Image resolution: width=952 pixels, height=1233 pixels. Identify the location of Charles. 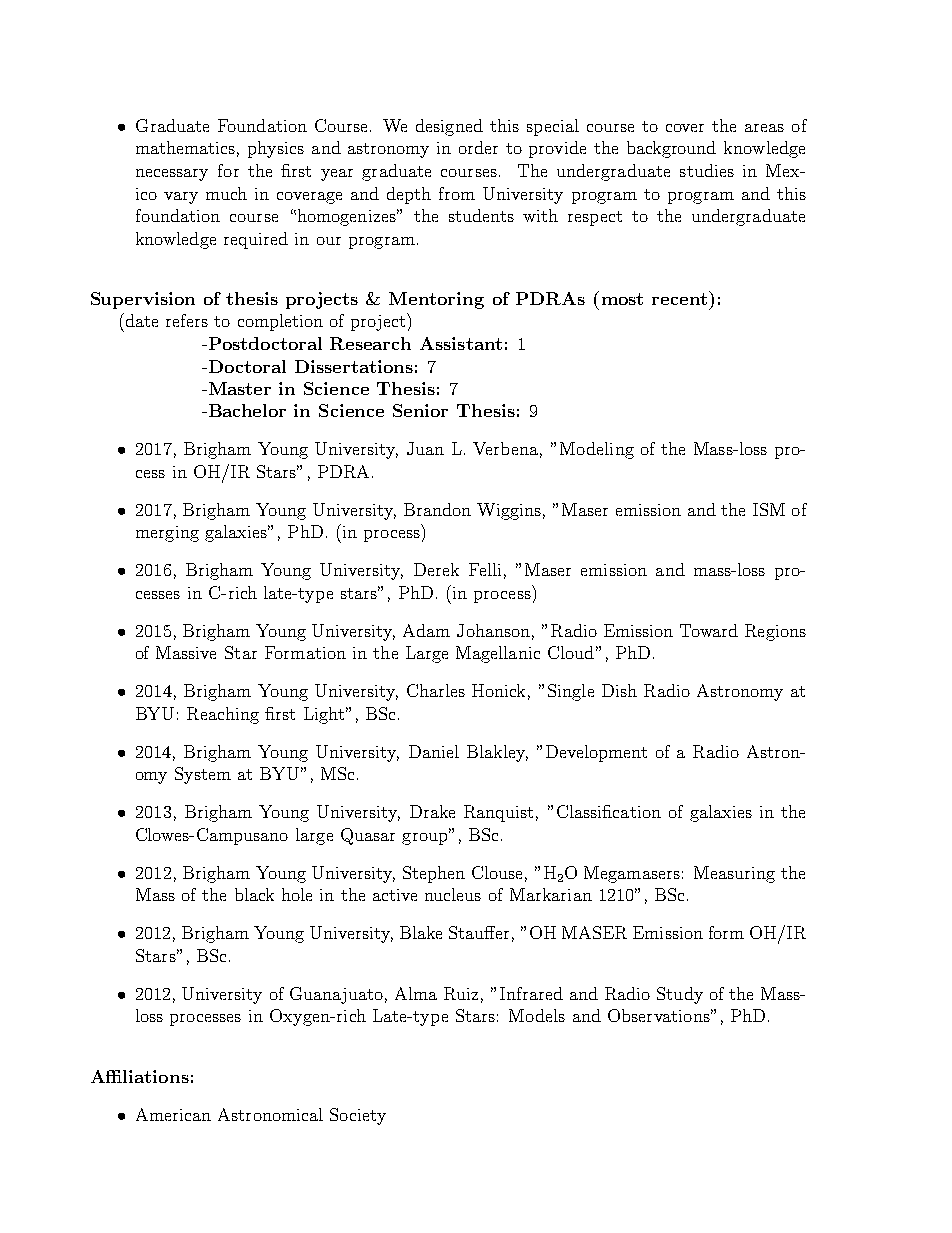
(436, 690).
